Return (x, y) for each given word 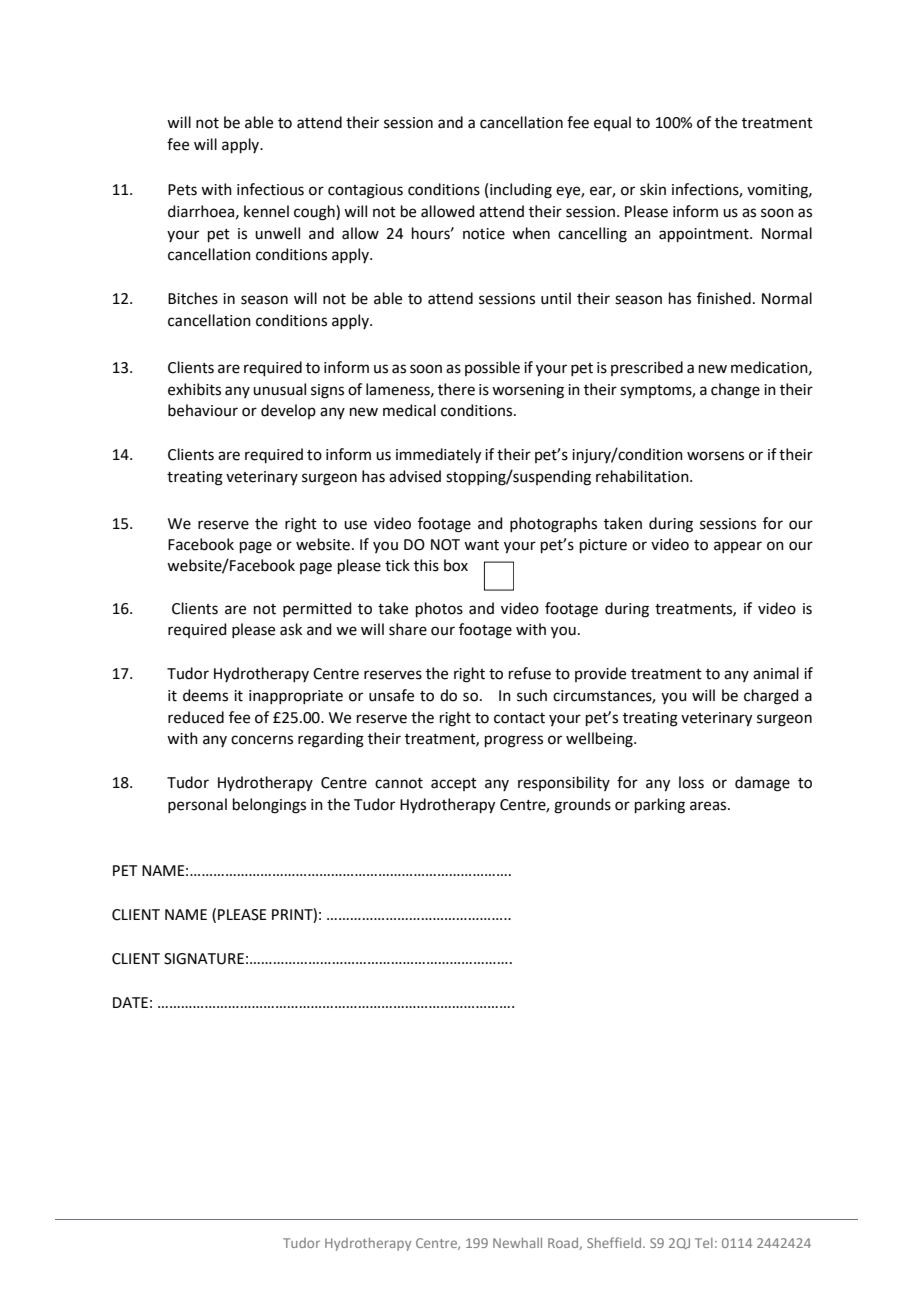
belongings (269, 806)
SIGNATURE (204, 959)
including (521, 191)
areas (709, 806)
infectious (270, 189)
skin (653, 189)
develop (288, 411)
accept (454, 784)
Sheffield (614, 1242)
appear (738, 547)
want (481, 545)
